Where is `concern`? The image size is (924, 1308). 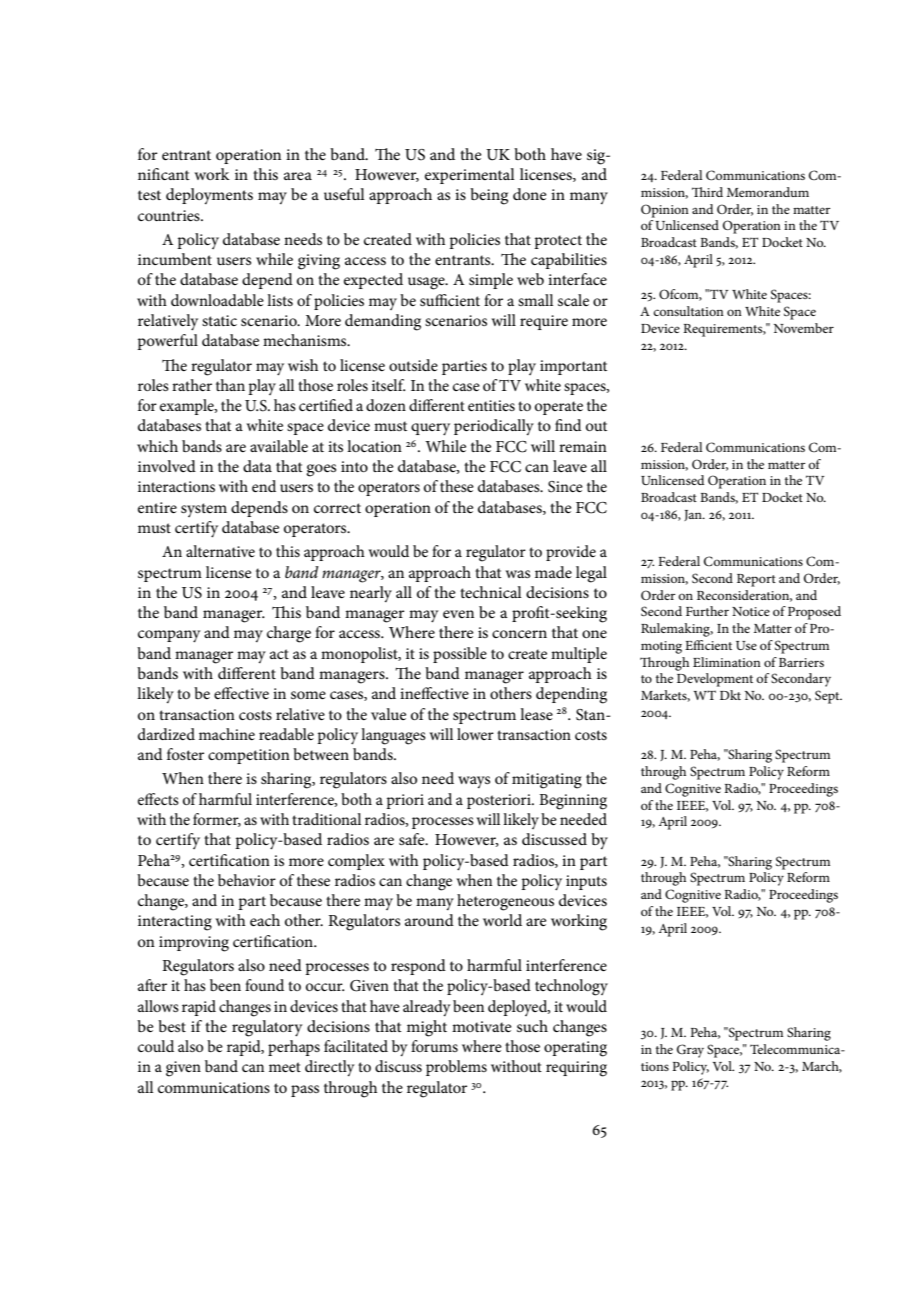
concern is located at coordinates (519, 634).
